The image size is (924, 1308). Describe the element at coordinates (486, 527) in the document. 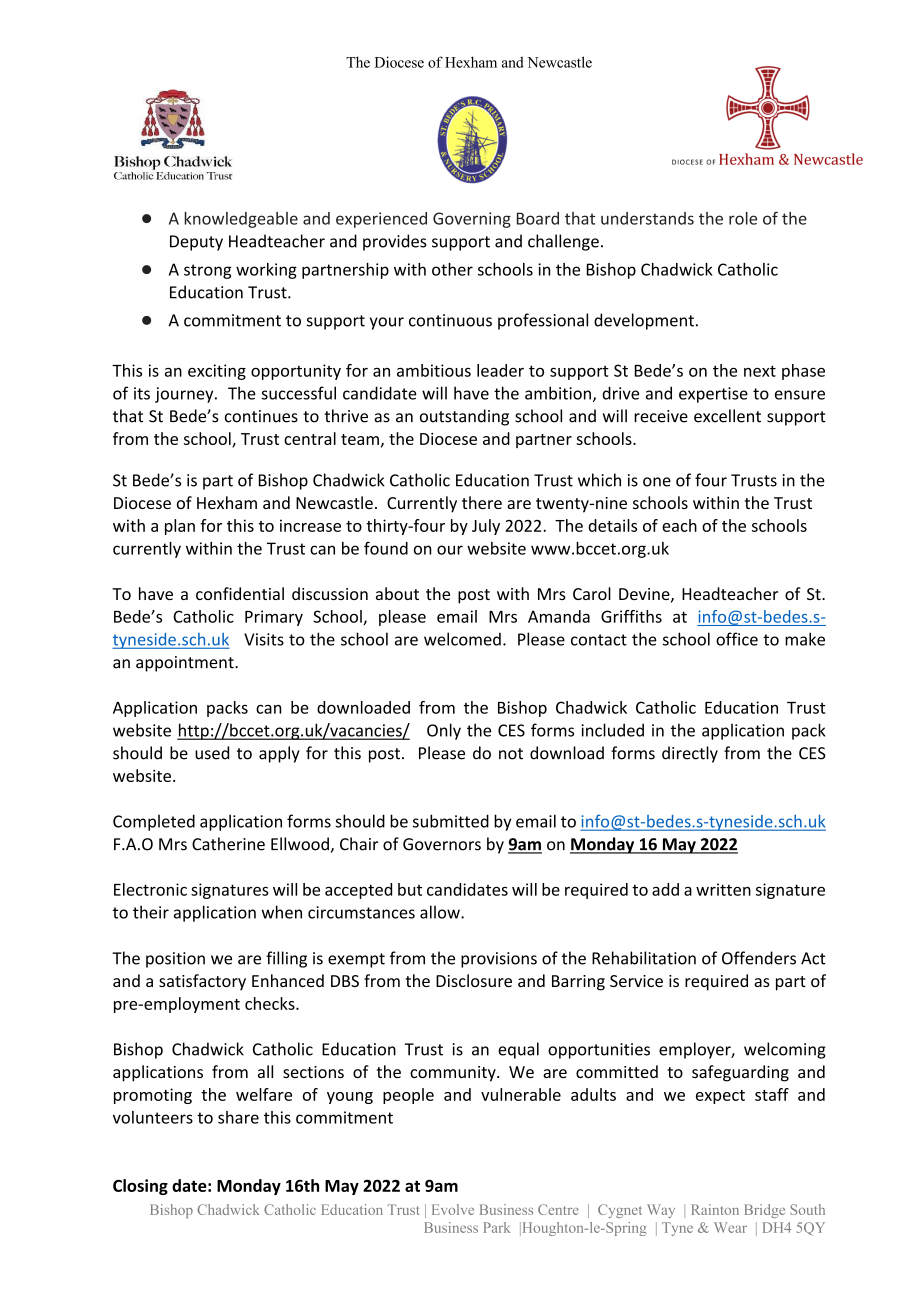

I see `July` at that location.
